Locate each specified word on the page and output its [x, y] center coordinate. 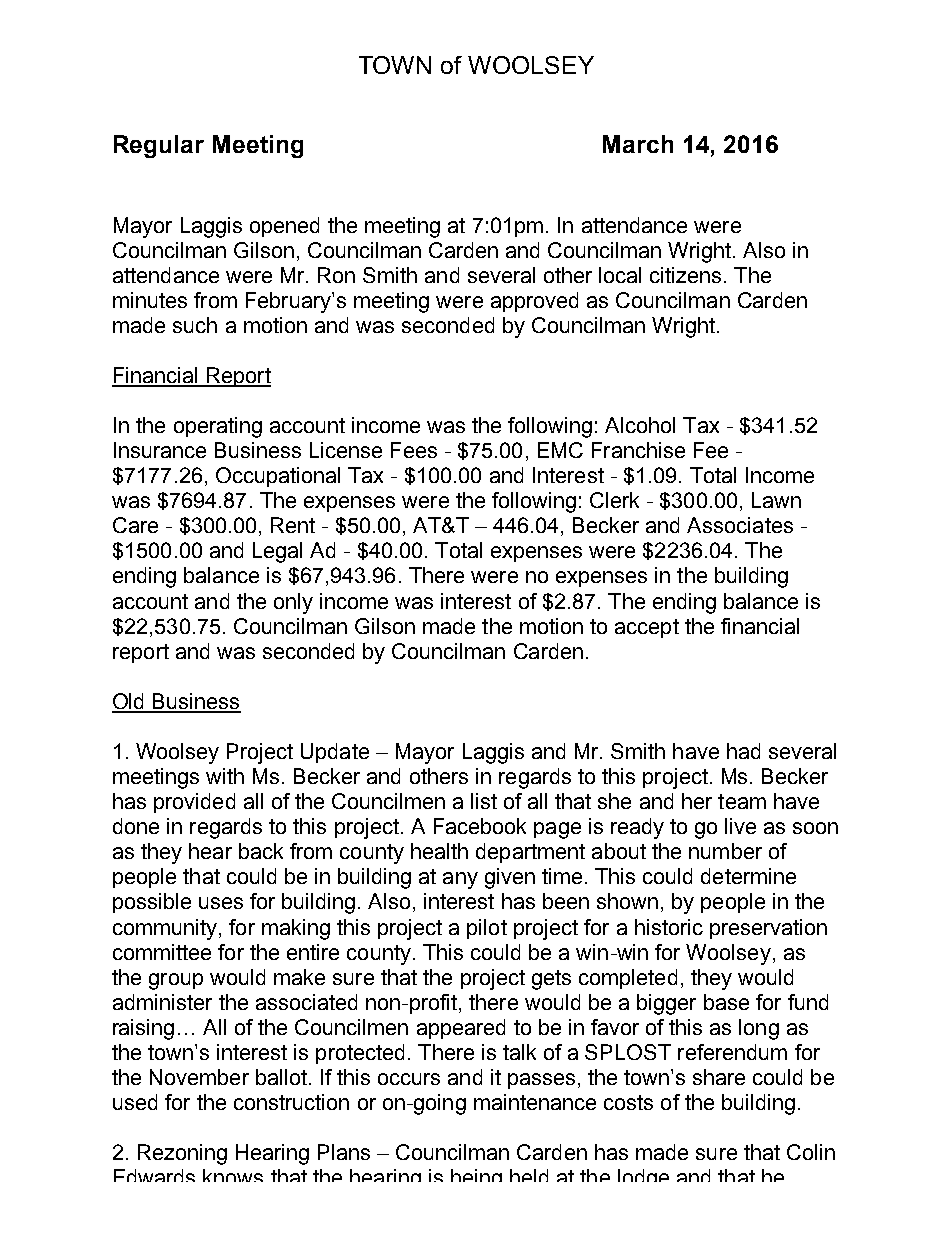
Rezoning [182, 1154]
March [638, 144]
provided [194, 803]
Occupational [278, 477]
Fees [414, 450]
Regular [159, 146]
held [529, 1175]
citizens [685, 275]
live [740, 826]
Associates [740, 525]
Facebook [480, 826]
